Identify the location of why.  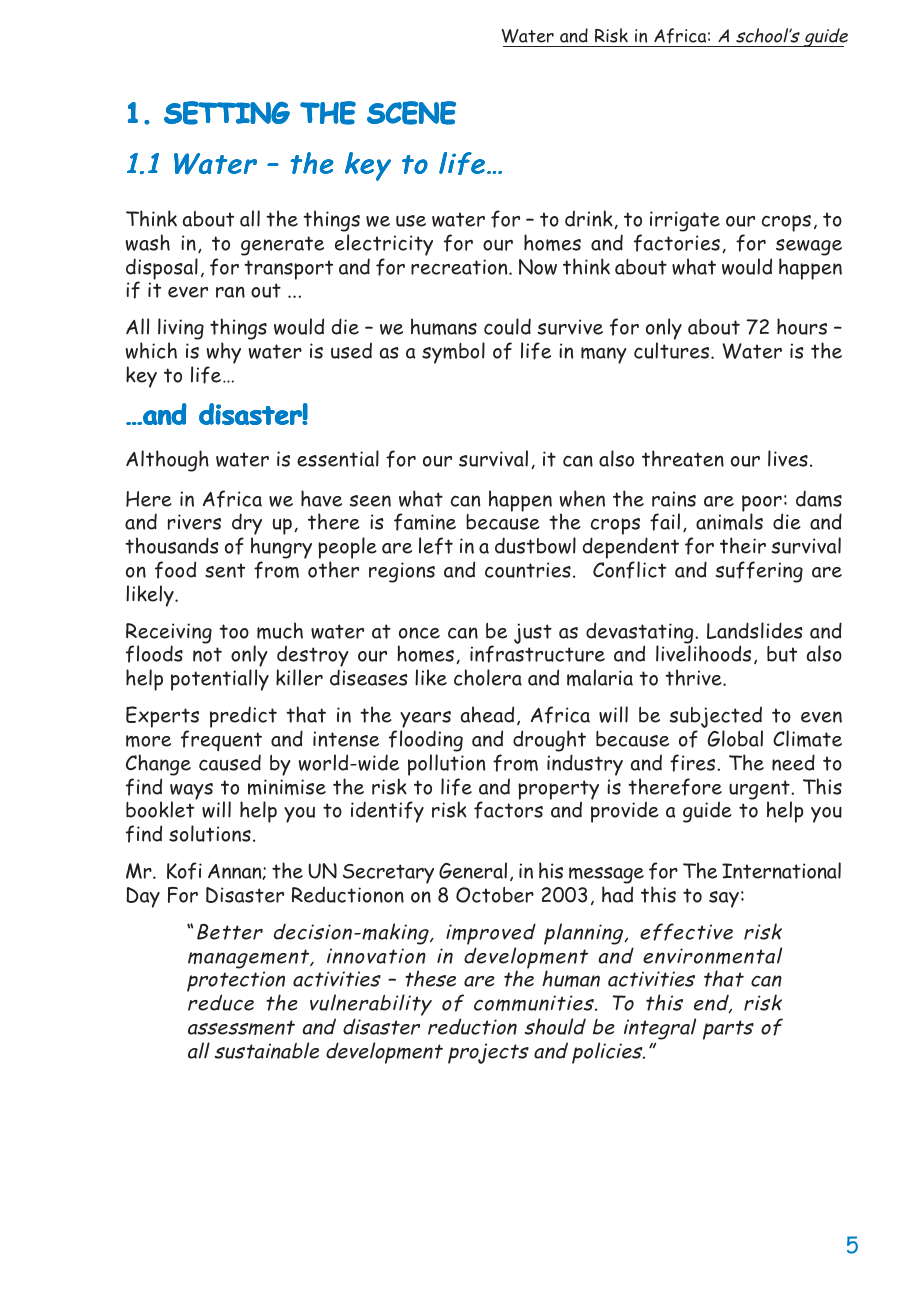
(224, 354).
